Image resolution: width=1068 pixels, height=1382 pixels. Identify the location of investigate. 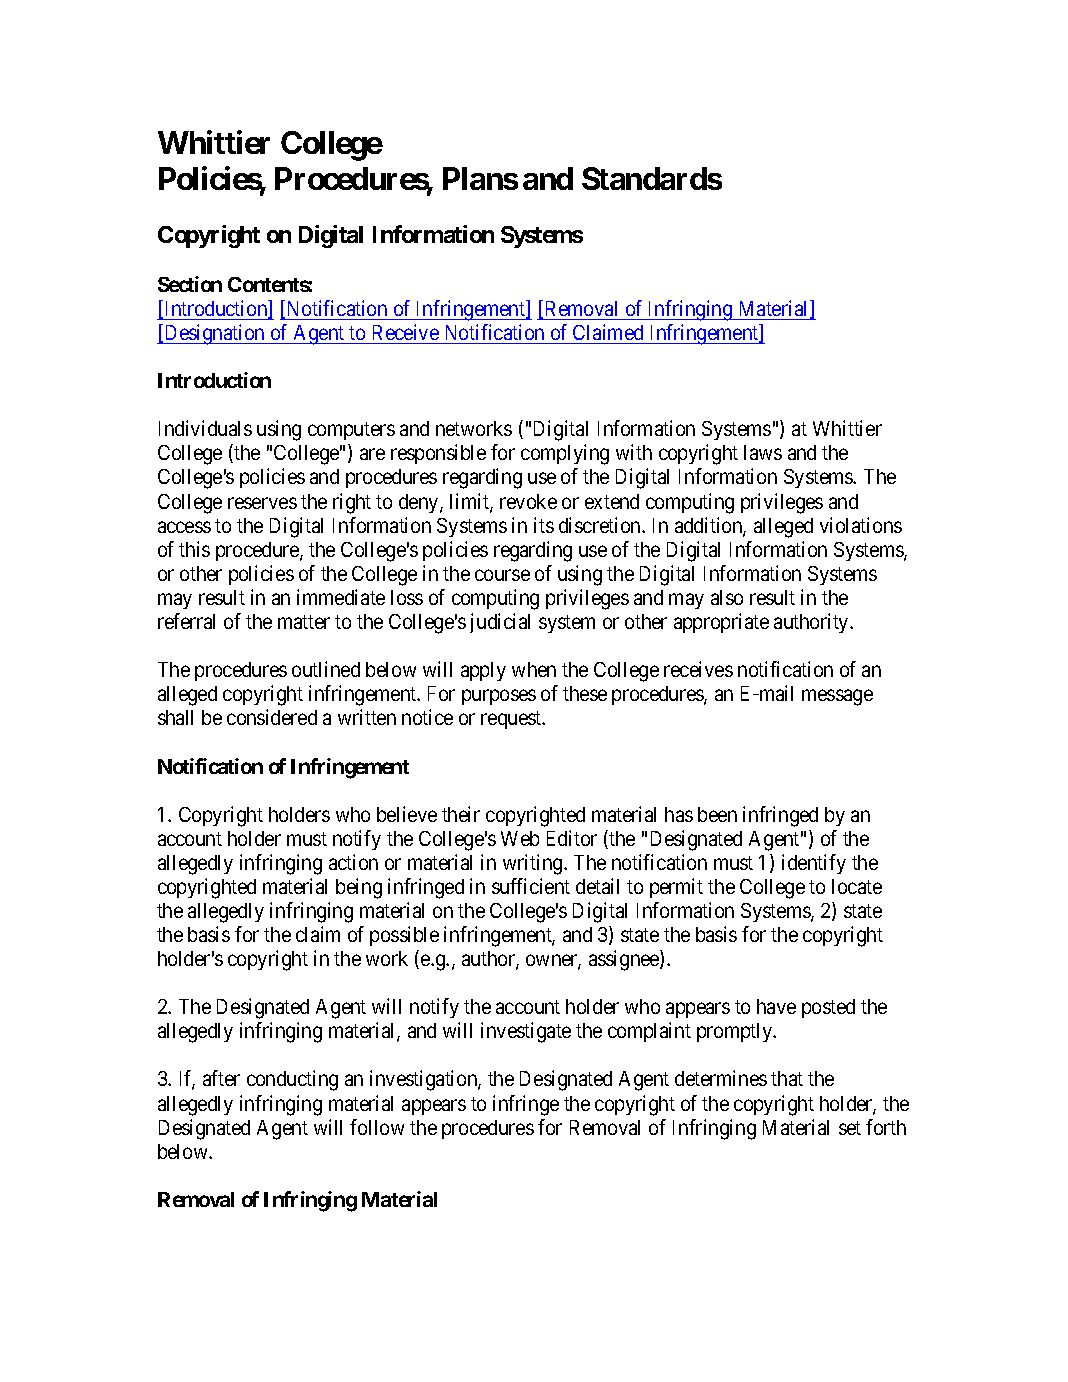
(526, 1032).
